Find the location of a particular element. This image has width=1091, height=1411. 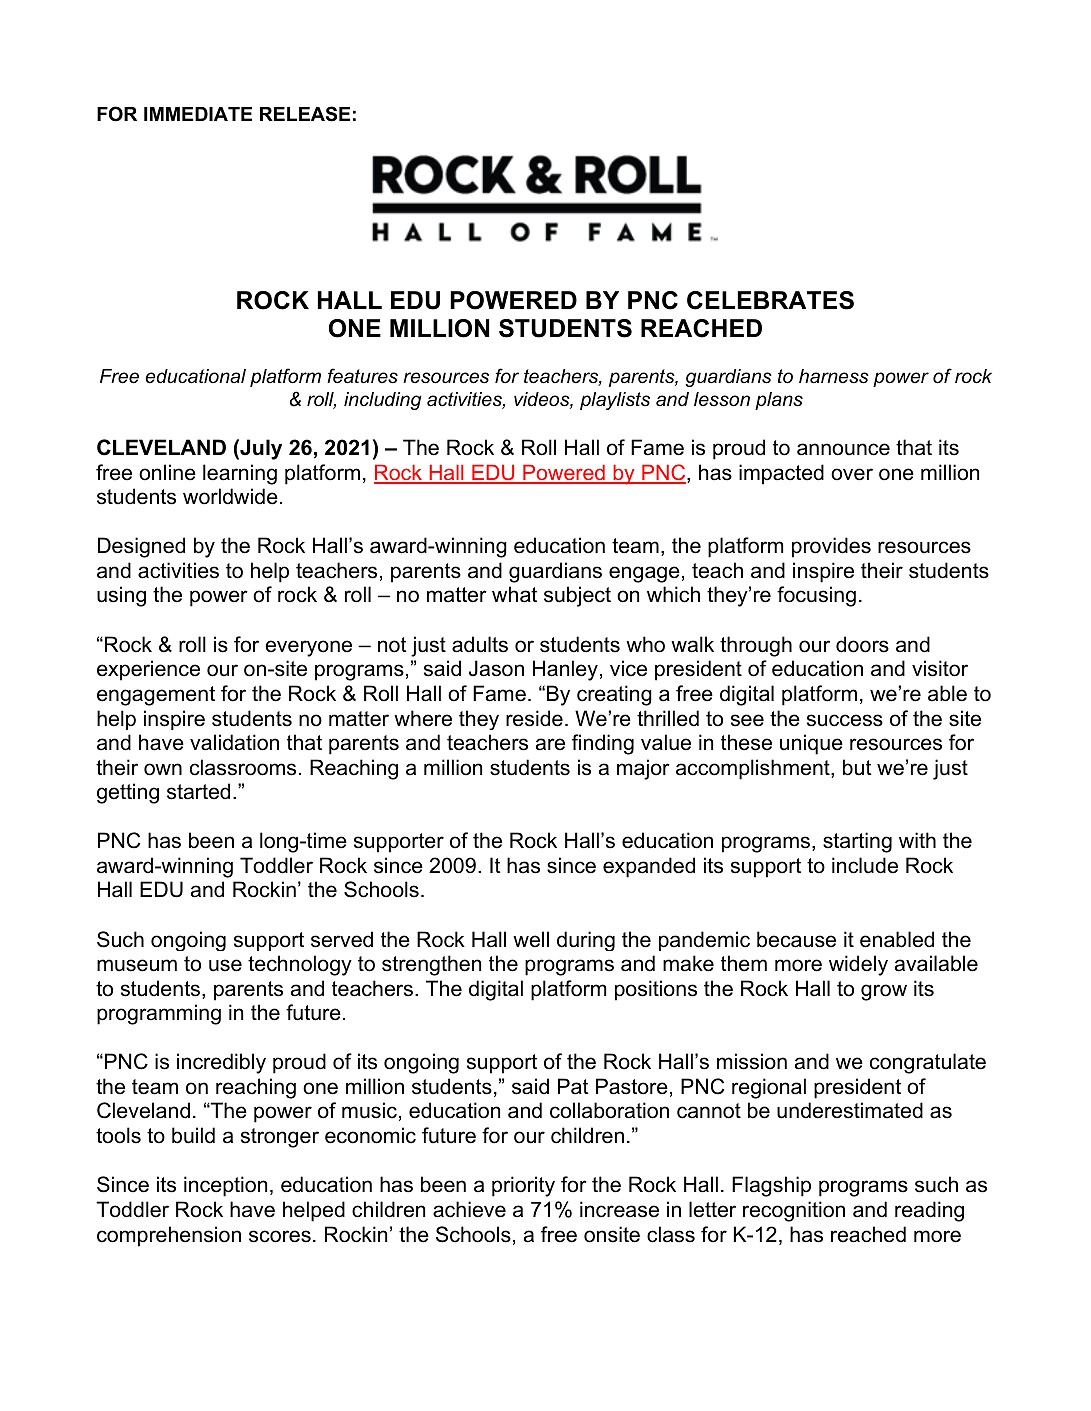

RELEASE is located at coordinates (305, 114).
